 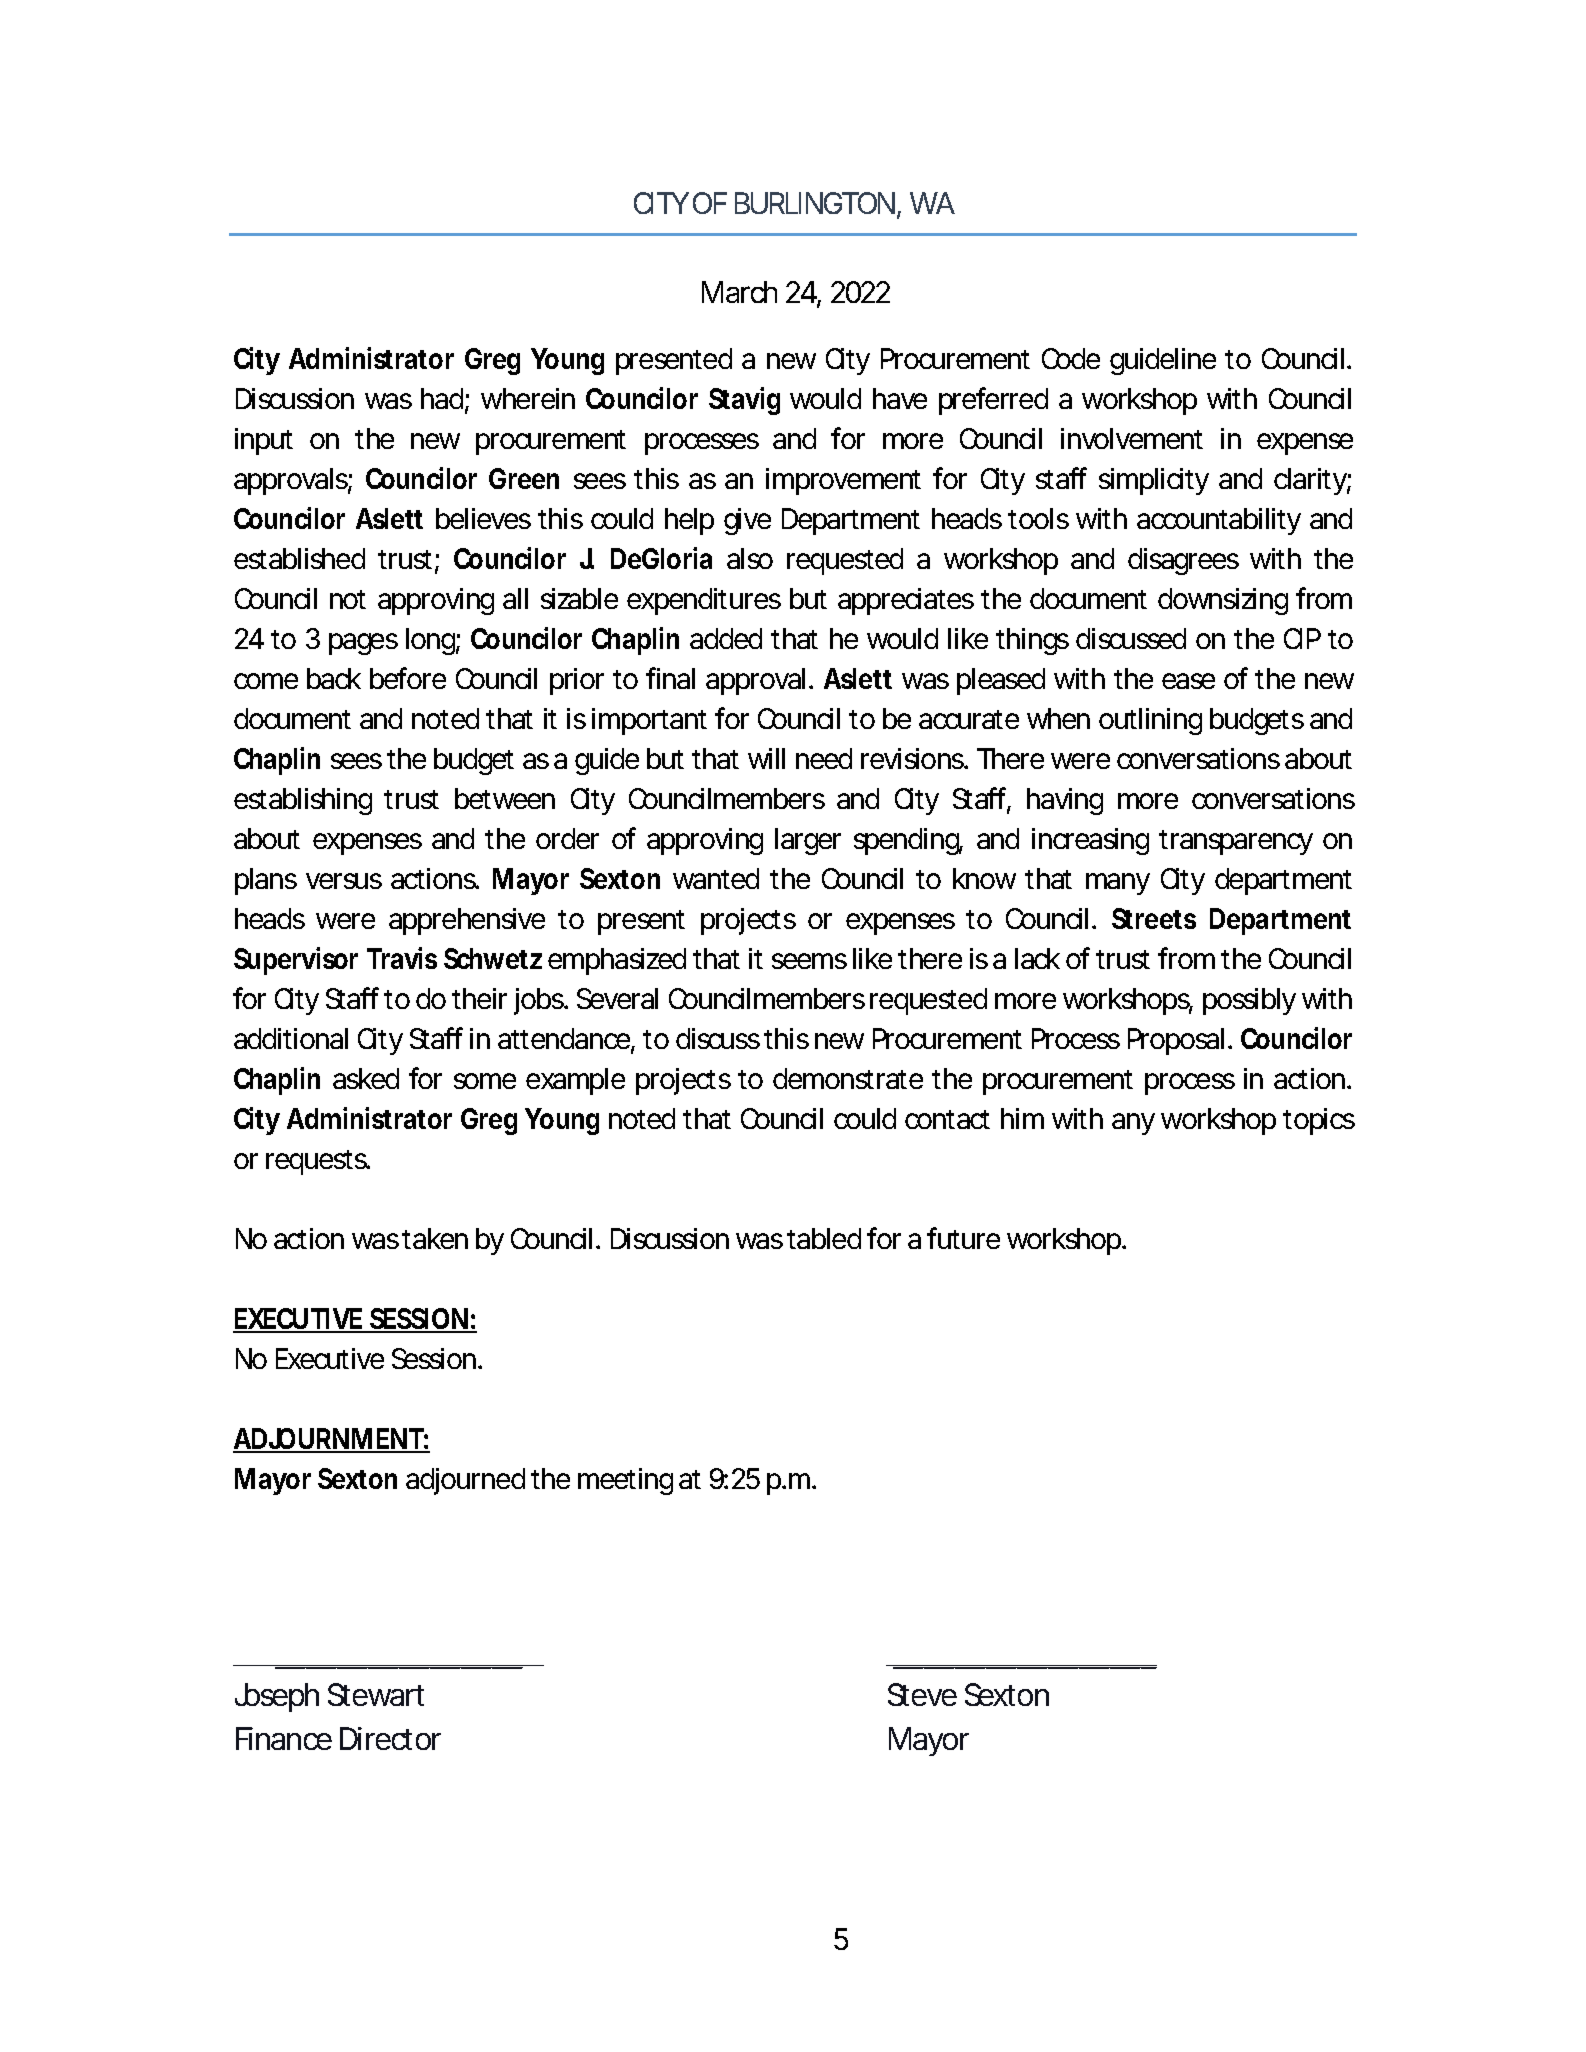 I want to click on Steve, so click(x=922, y=1694).
